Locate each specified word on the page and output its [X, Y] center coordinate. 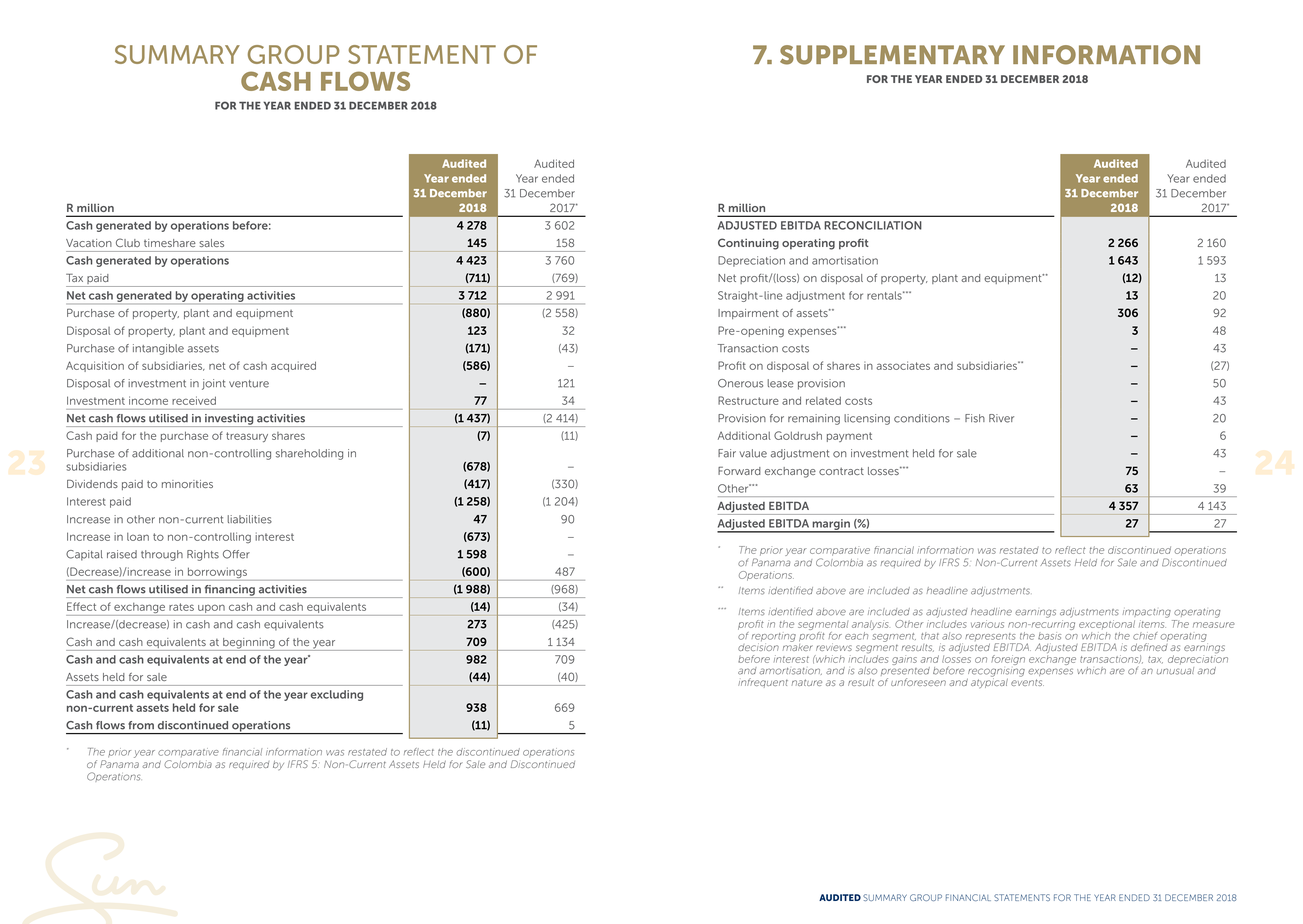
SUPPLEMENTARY [892, 55]
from [141, 725]
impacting [1147, 613]
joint [213, 384]
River [1001, 418]
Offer [236, 554]
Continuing [748, 244]
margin [831, 525]
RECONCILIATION [873, 225]
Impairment [748, 314]
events [1027, 682]
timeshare [170, 243]
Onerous [740, 383]
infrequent [763, 683]
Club [128, 242]
